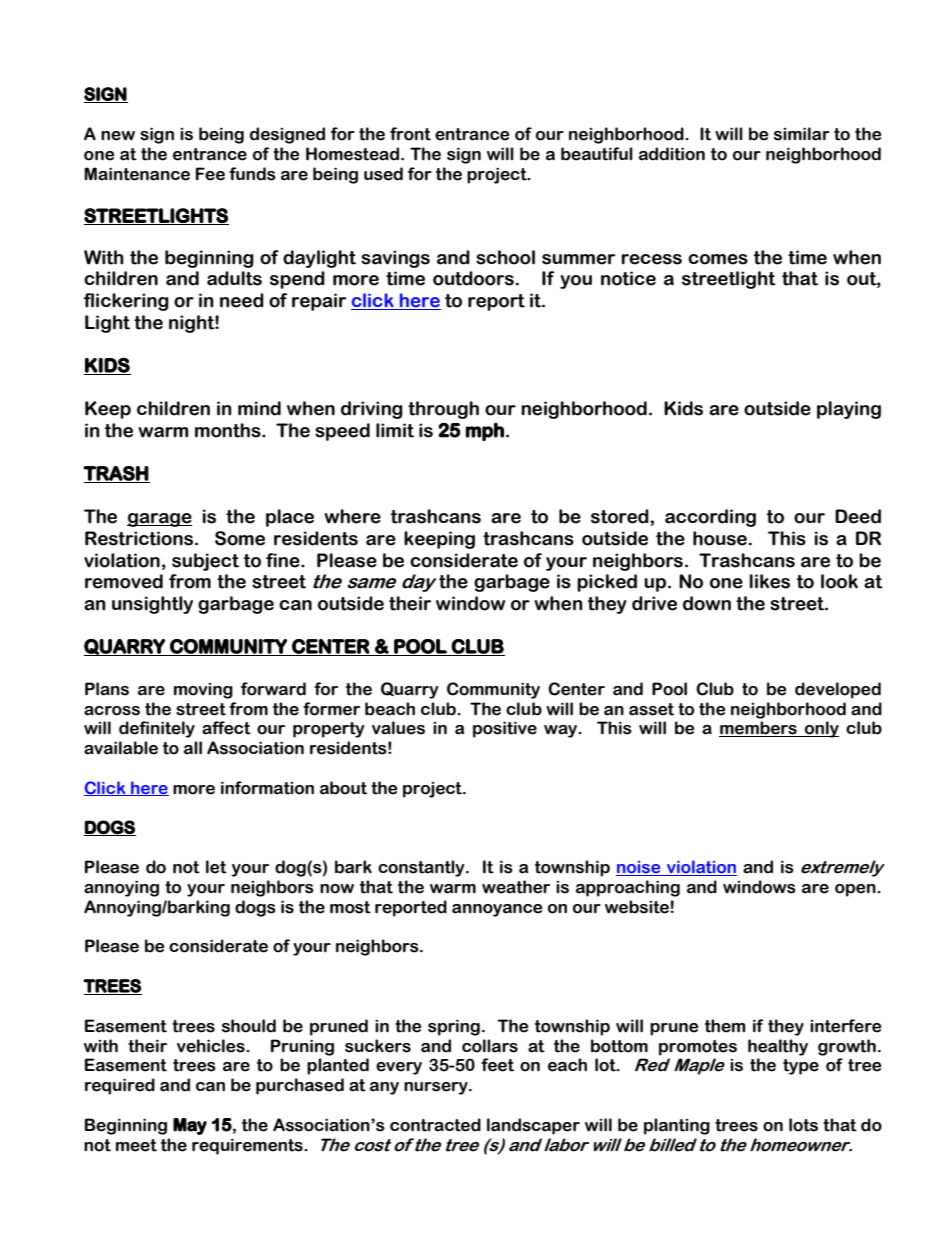 The image size is (952, 1233). What do you see at coordinates (252, 174) in the screenshot?
I see `funds` at bounding box center [252, 174].
